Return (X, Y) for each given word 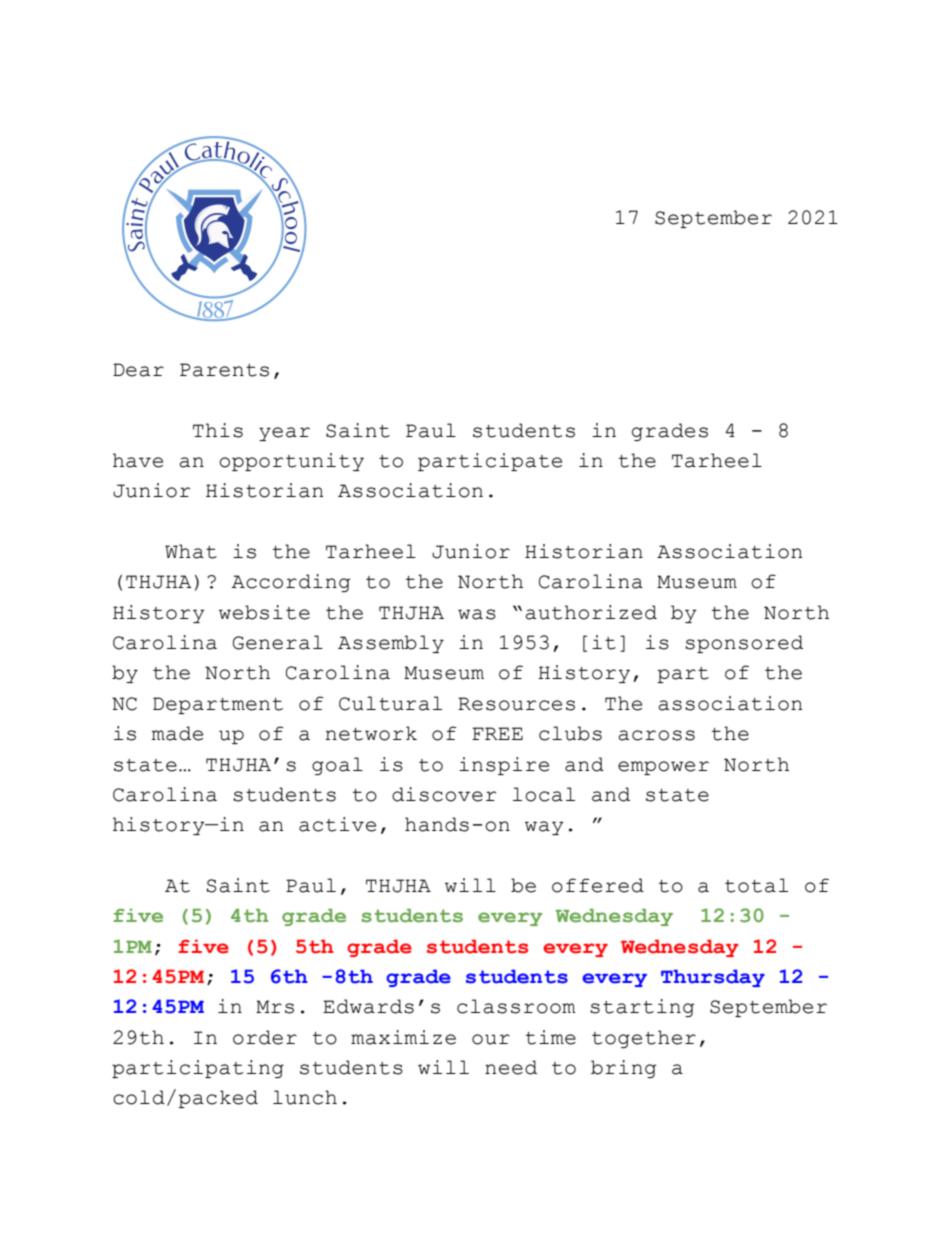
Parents (224, 370)
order (265, 1037)
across (656, 735)
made (177, 733)
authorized (591, 612)
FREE (497, 733)
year (284, 434)
